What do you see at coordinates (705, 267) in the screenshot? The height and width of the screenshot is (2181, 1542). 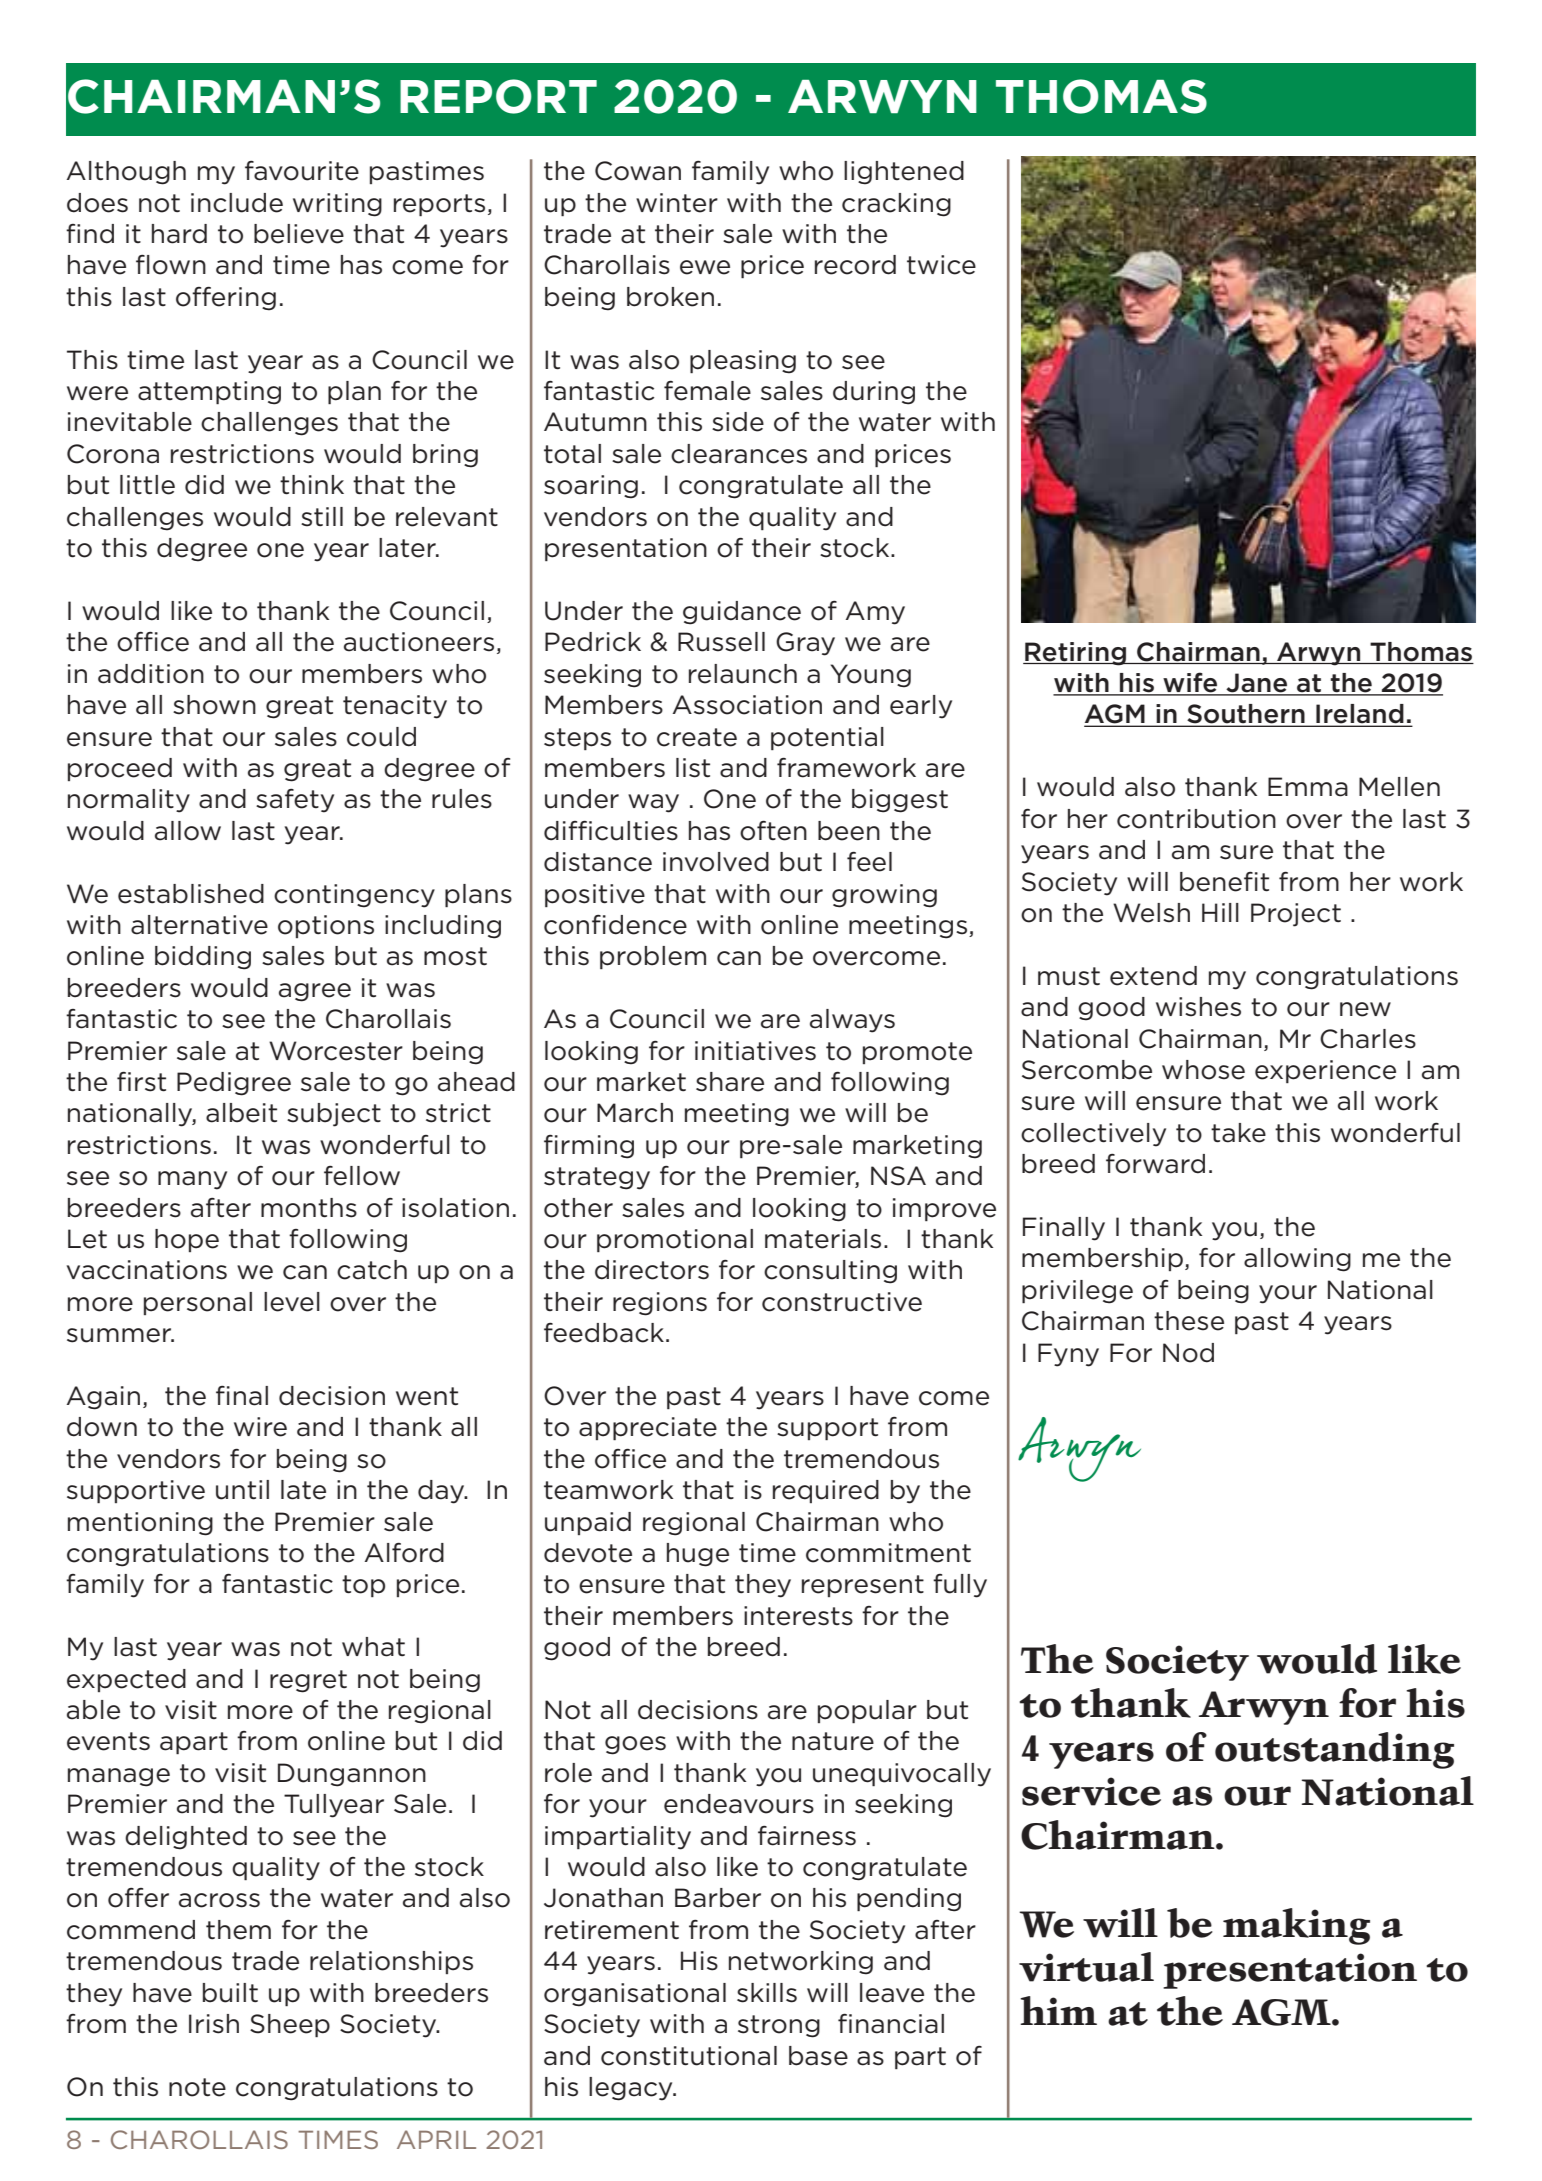 I see `ewe` at bounding box center [705, 267].
